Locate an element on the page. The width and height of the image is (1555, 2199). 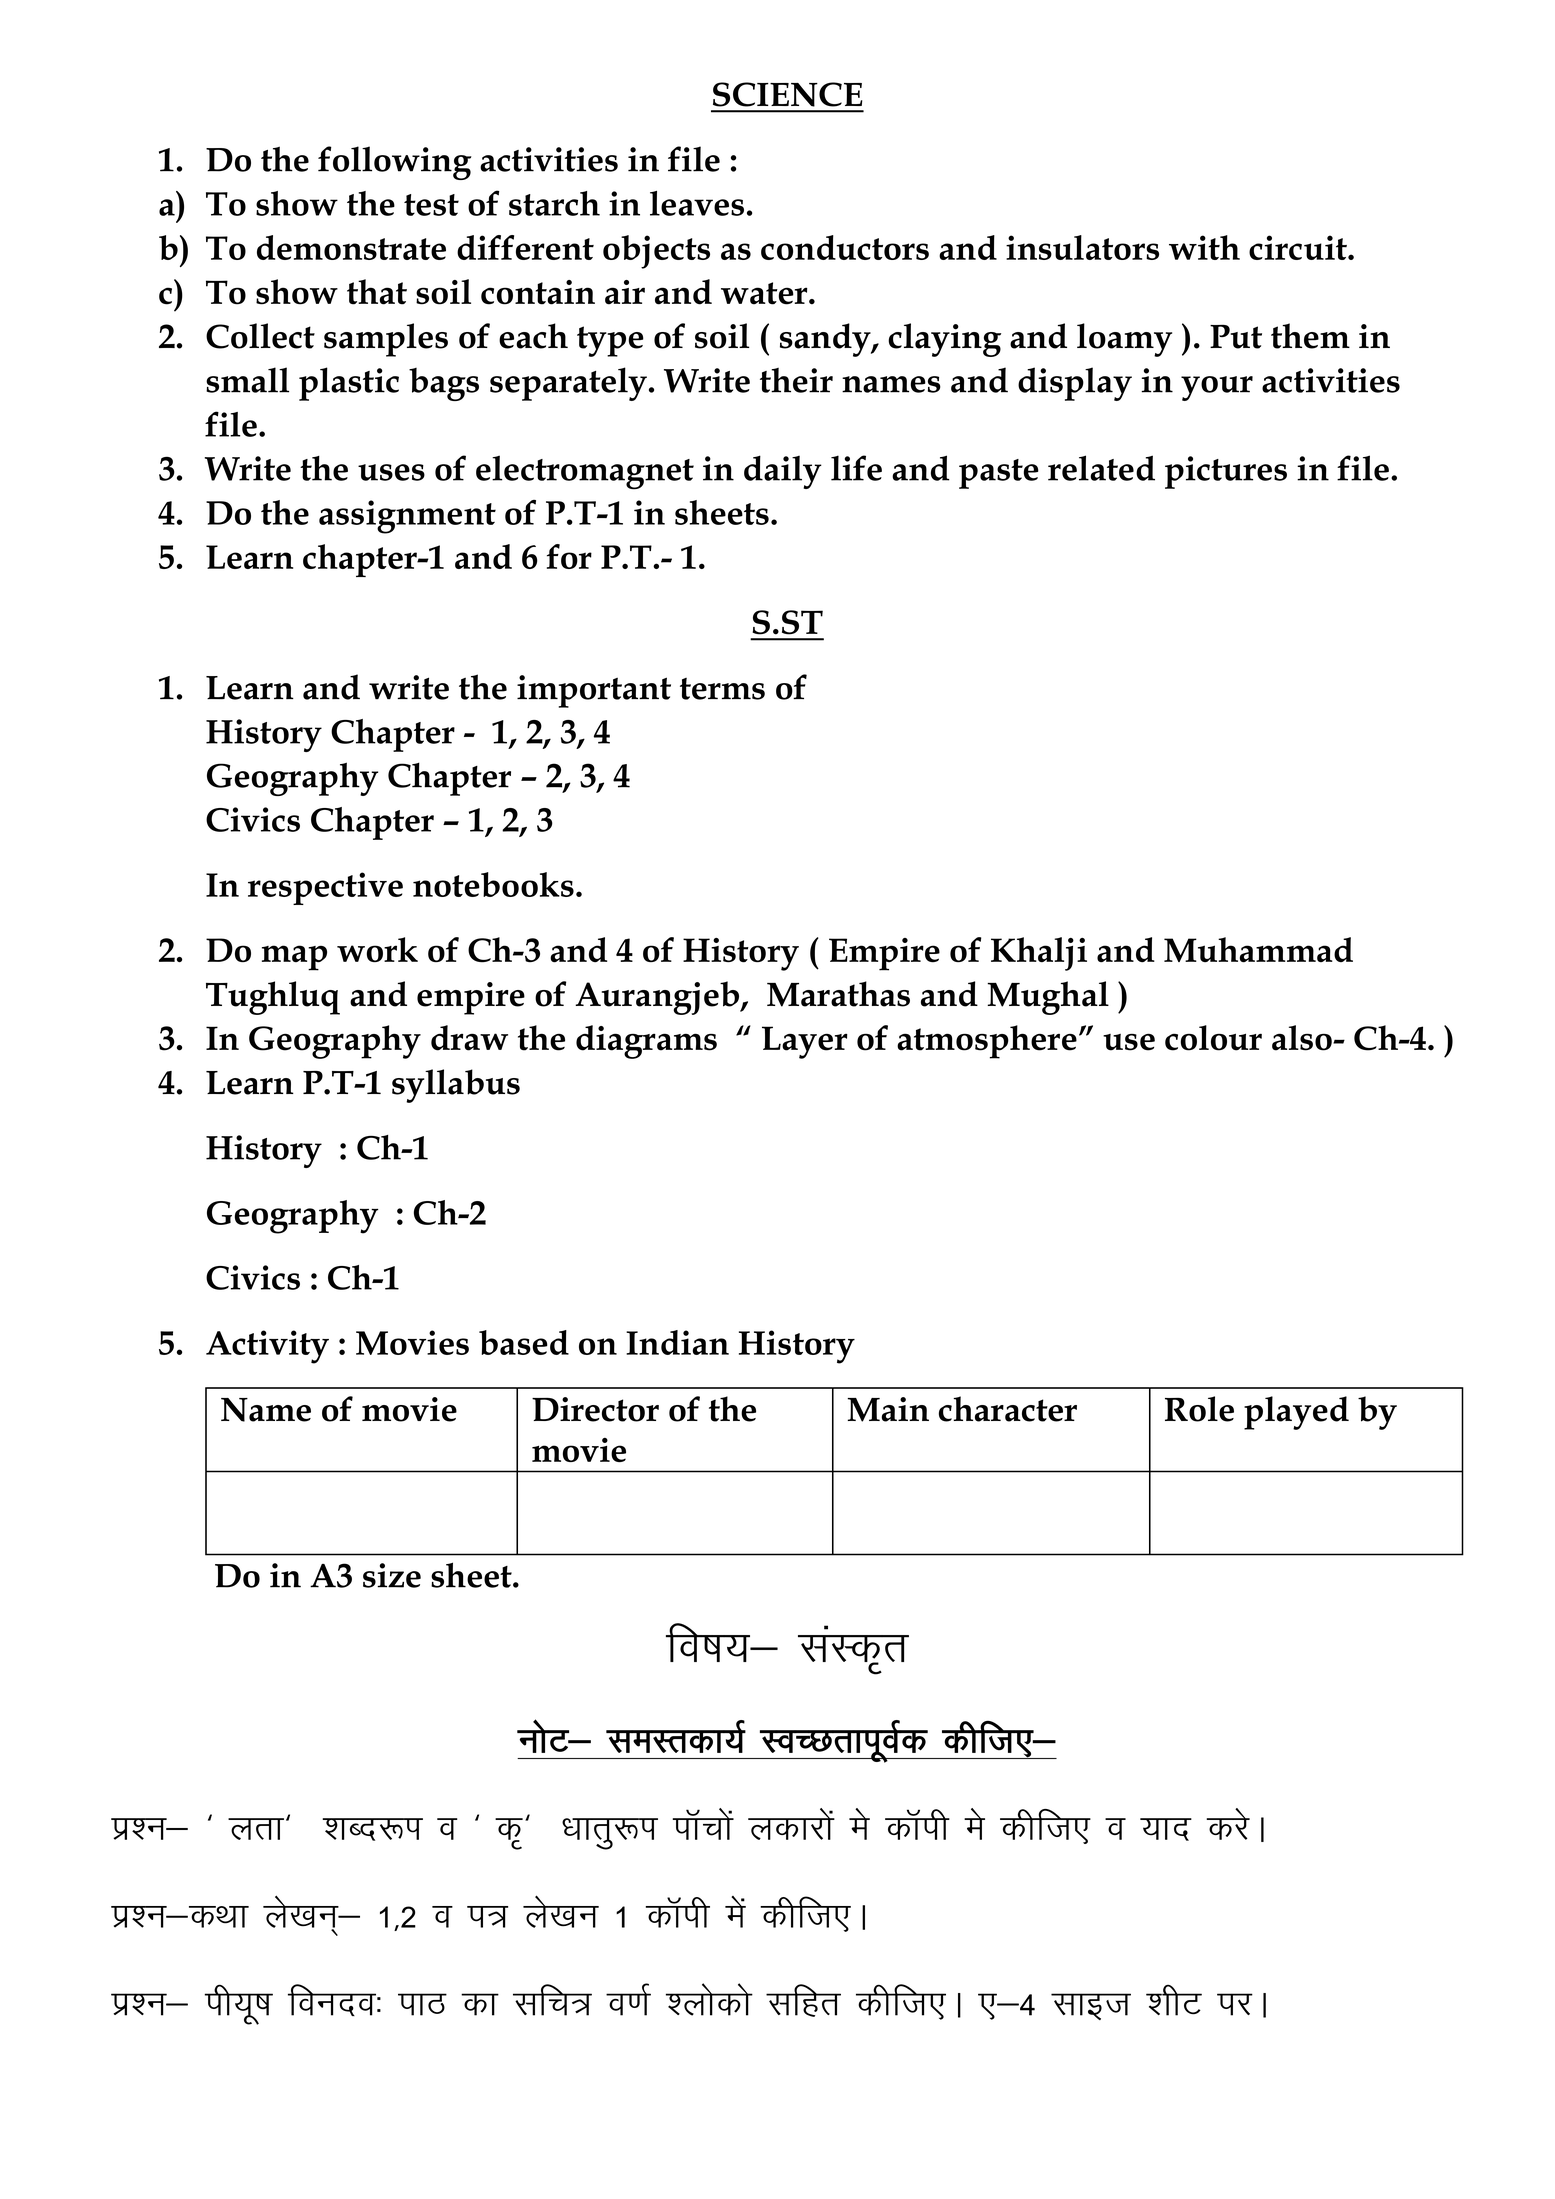
colour is located at coordinates (1213, 1038).
